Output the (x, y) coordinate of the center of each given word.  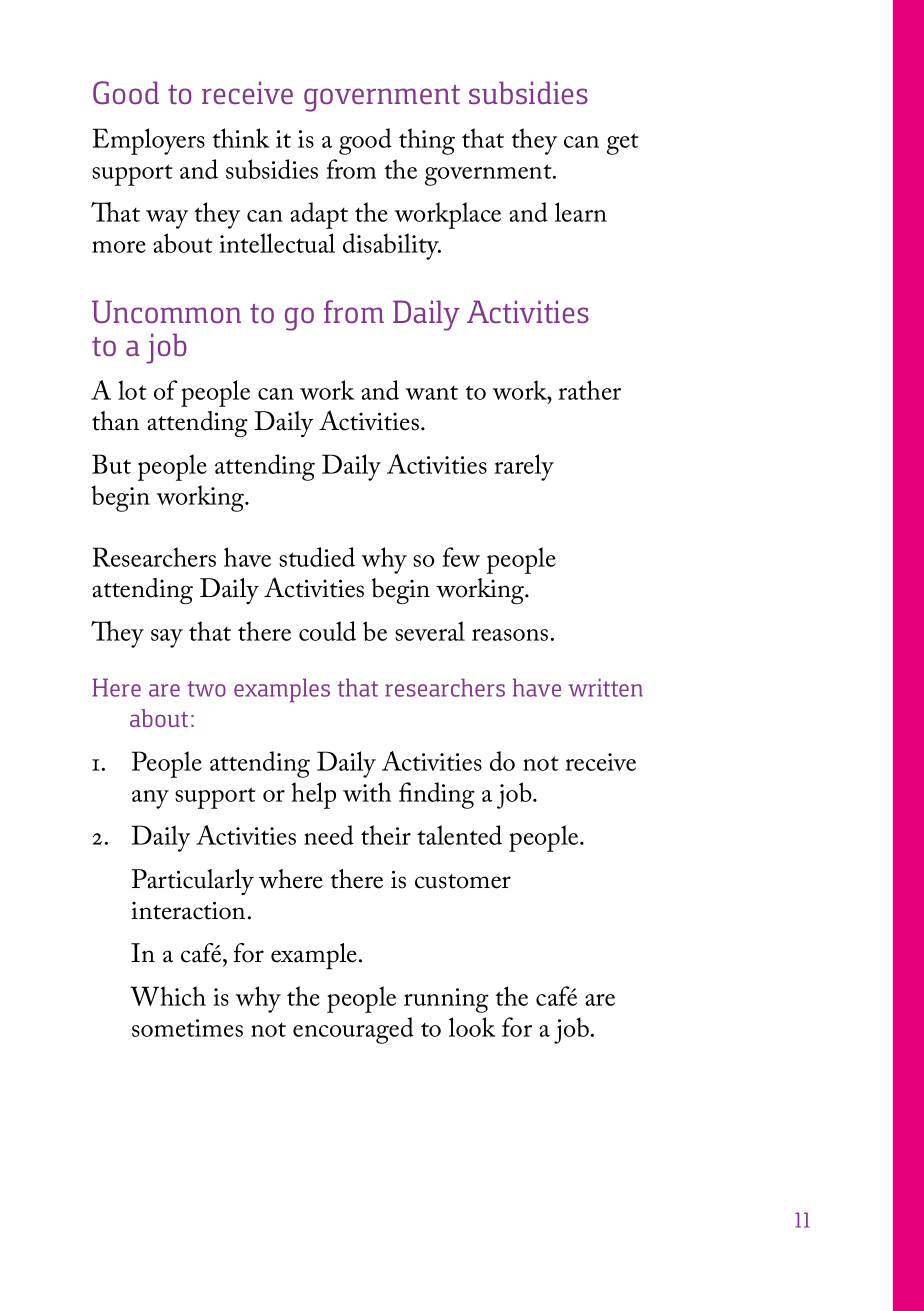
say (167, 638)
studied (317, 557)
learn (581, 212)
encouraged (353, 1030)
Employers (149, 141)
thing (427, 141)
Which (168, 996)
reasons (510, 635)
